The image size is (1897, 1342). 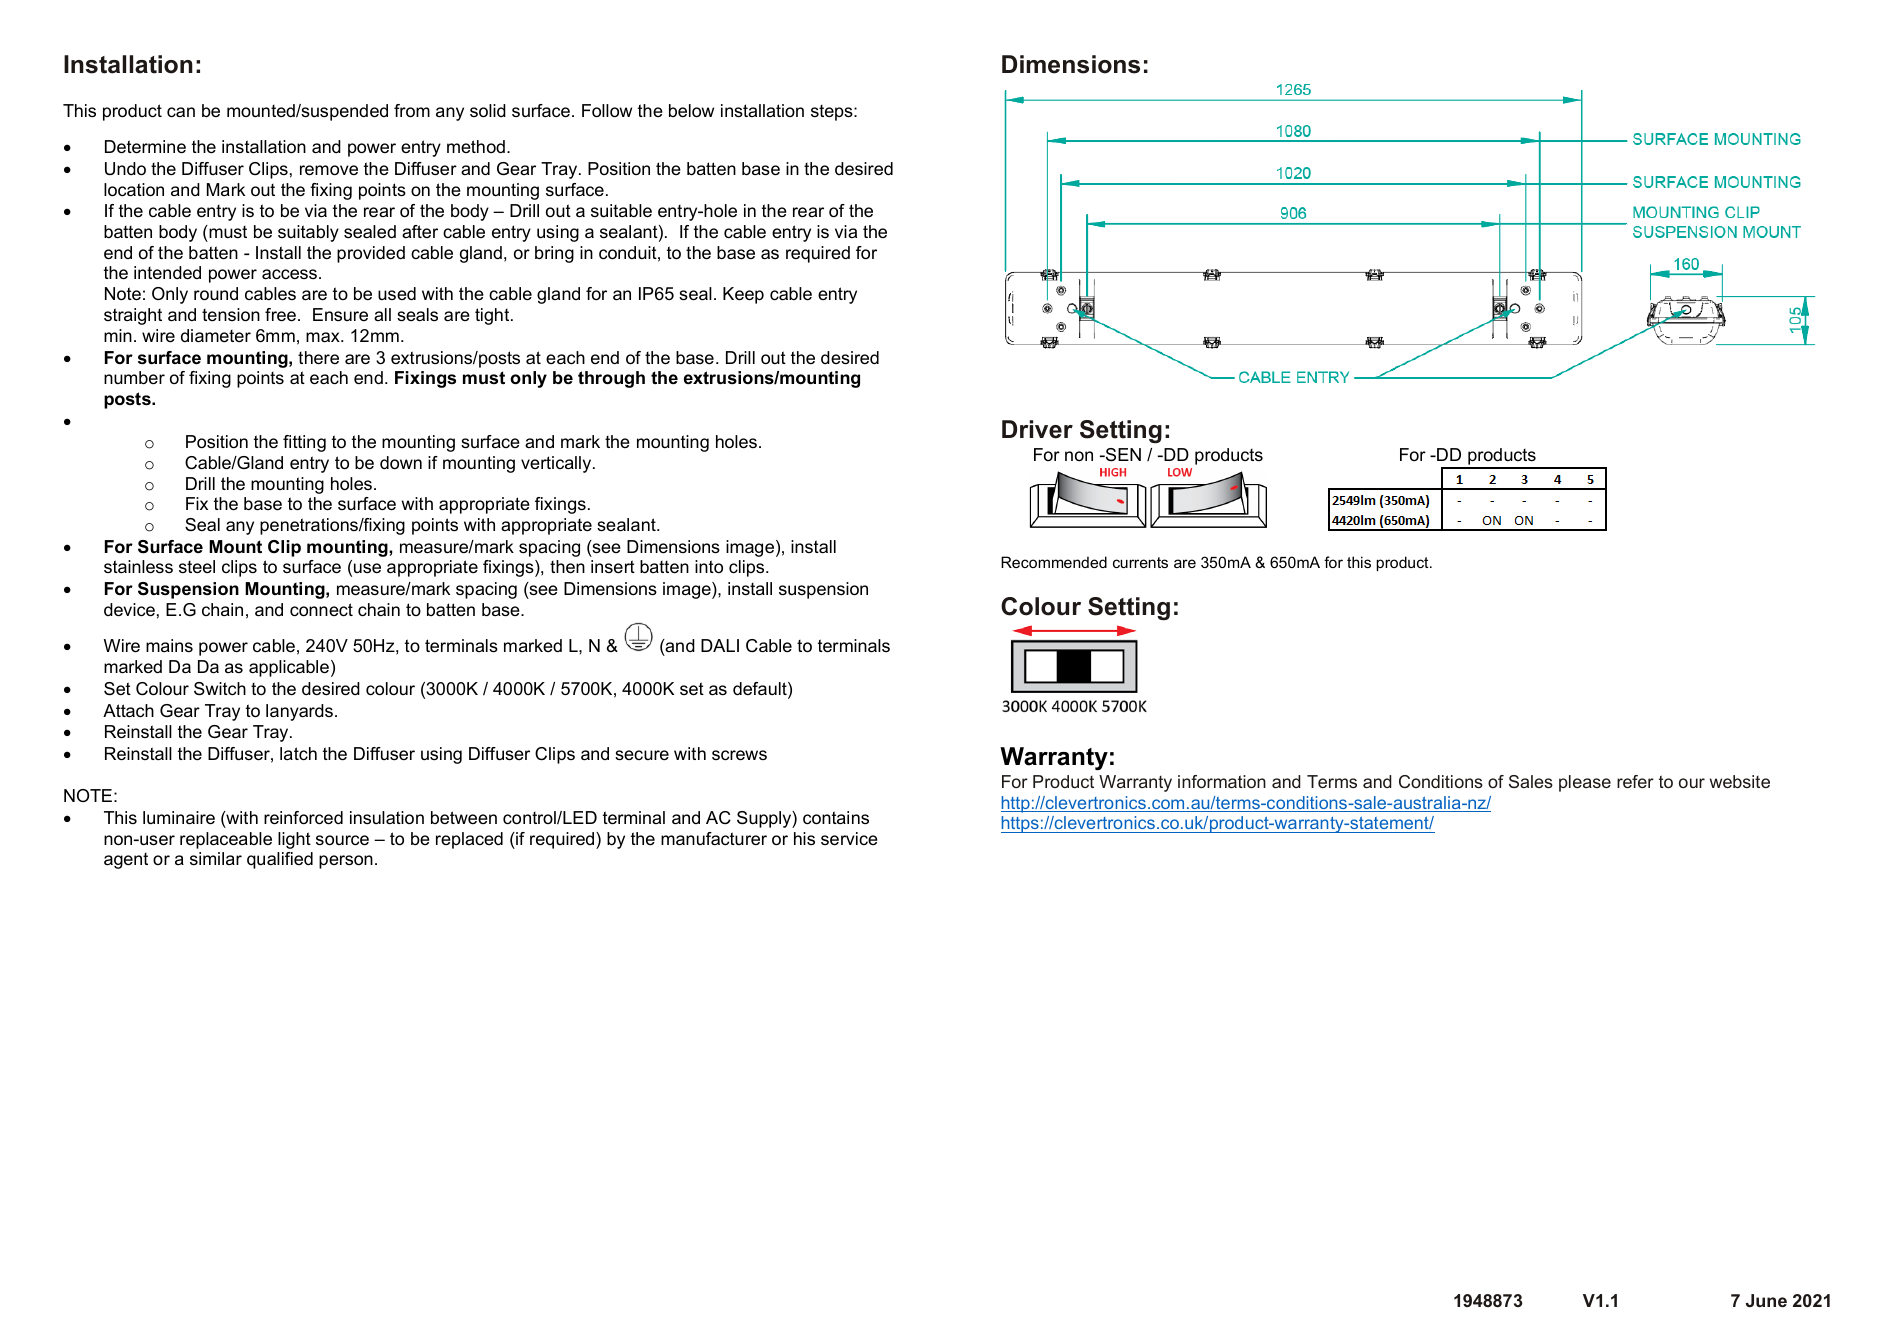 I want to click on person, so click(x=346, y=862).
